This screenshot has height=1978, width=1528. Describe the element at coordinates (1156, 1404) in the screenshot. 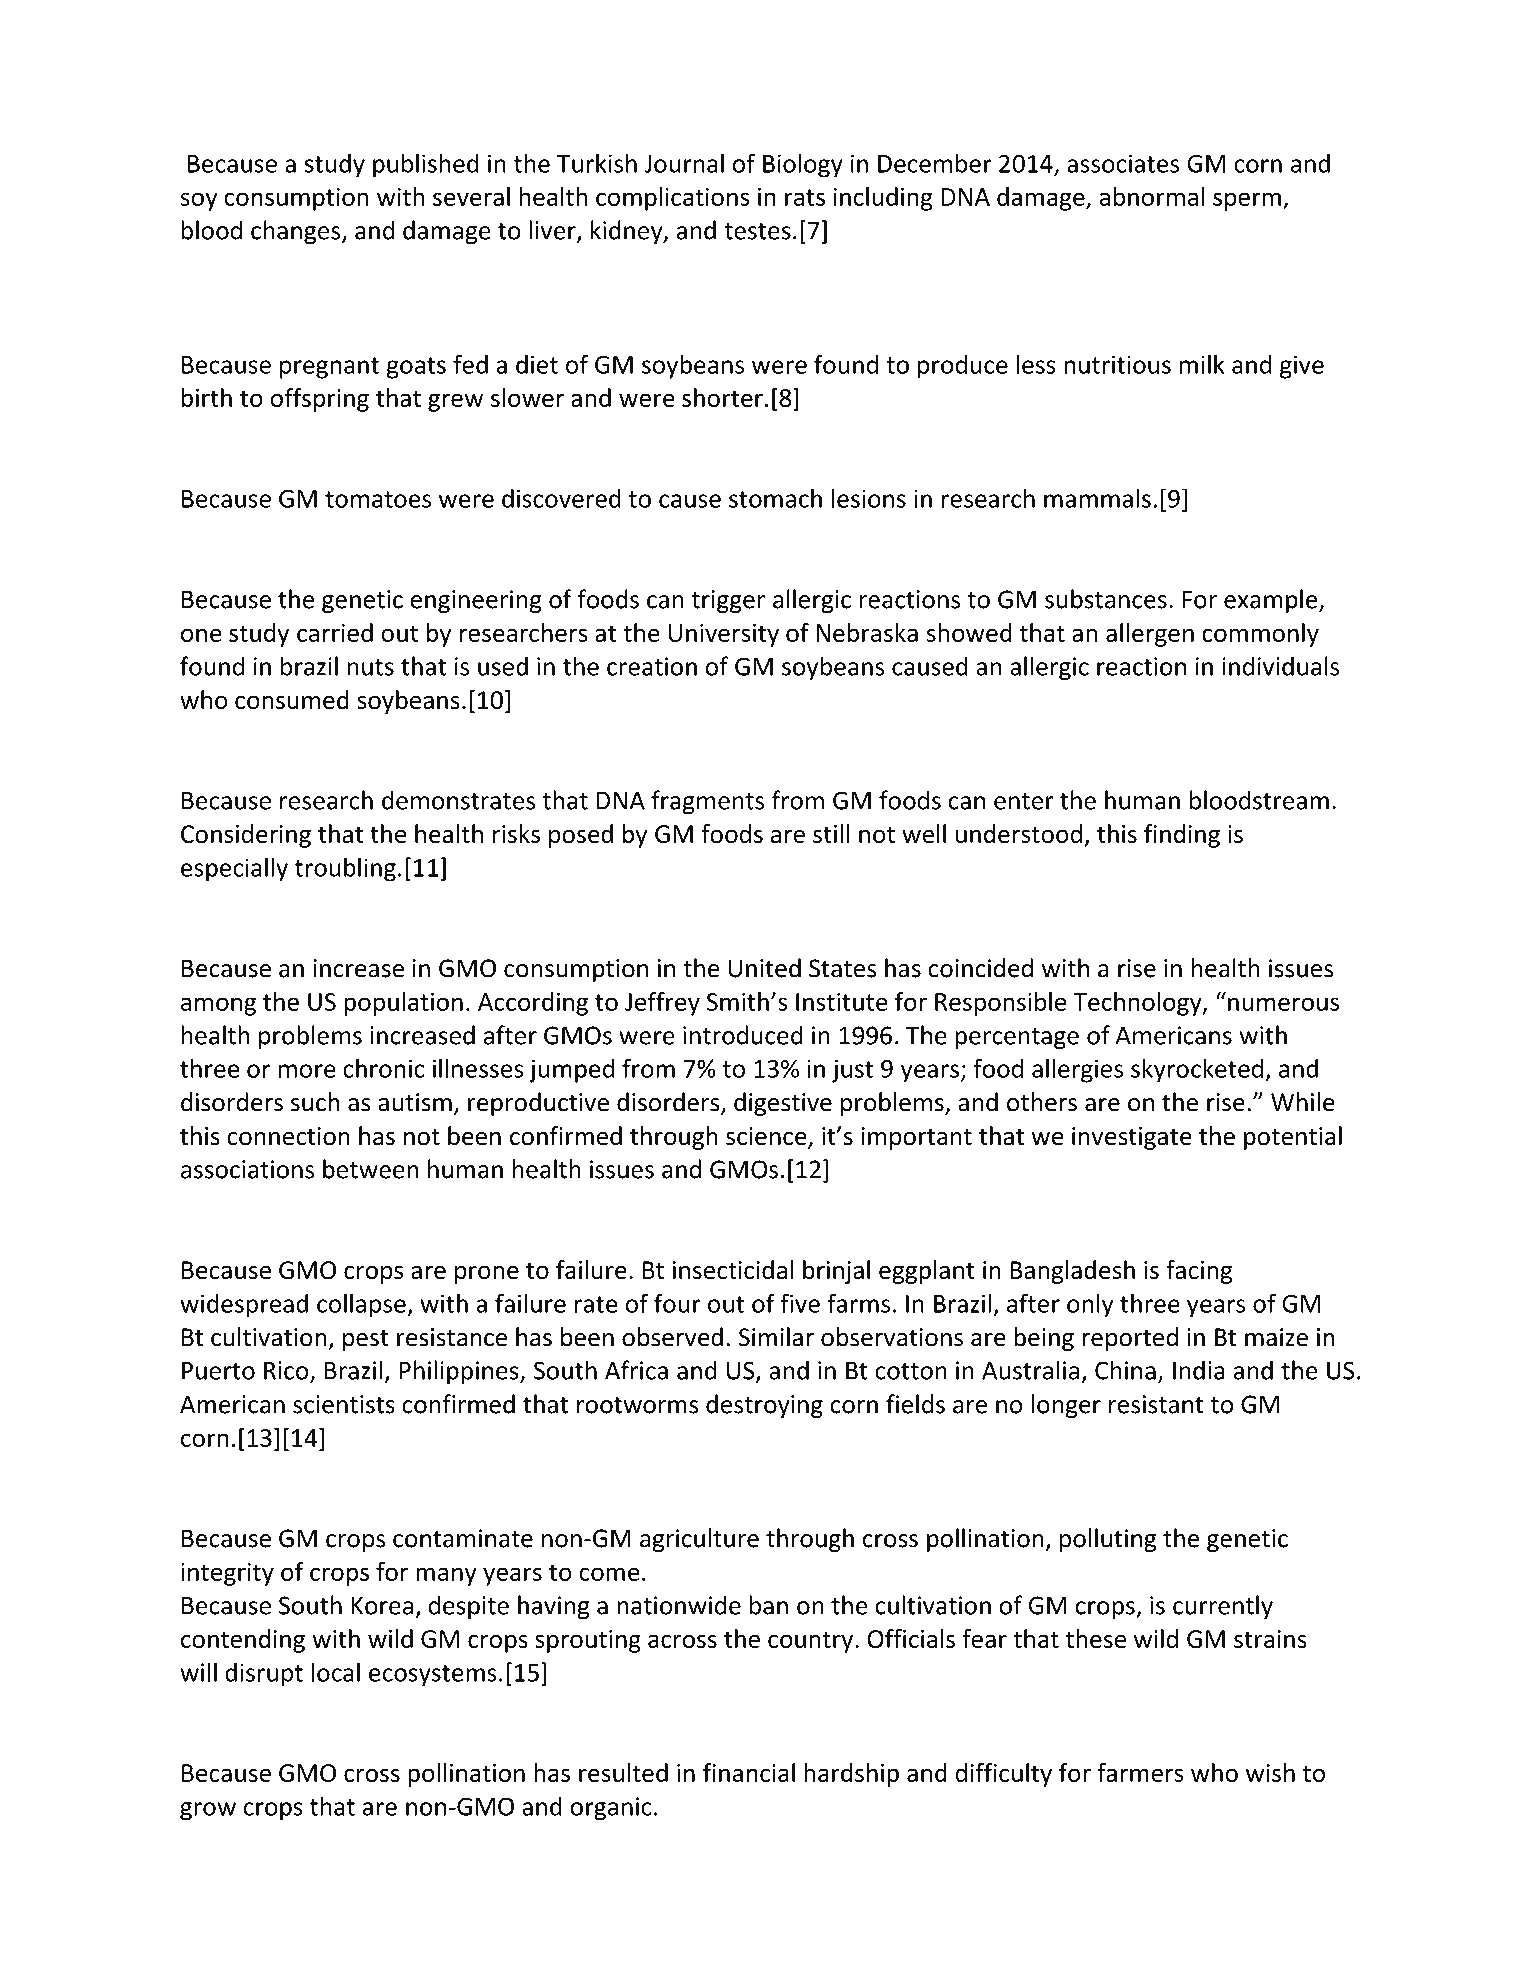

I see `resistant` at that location.
